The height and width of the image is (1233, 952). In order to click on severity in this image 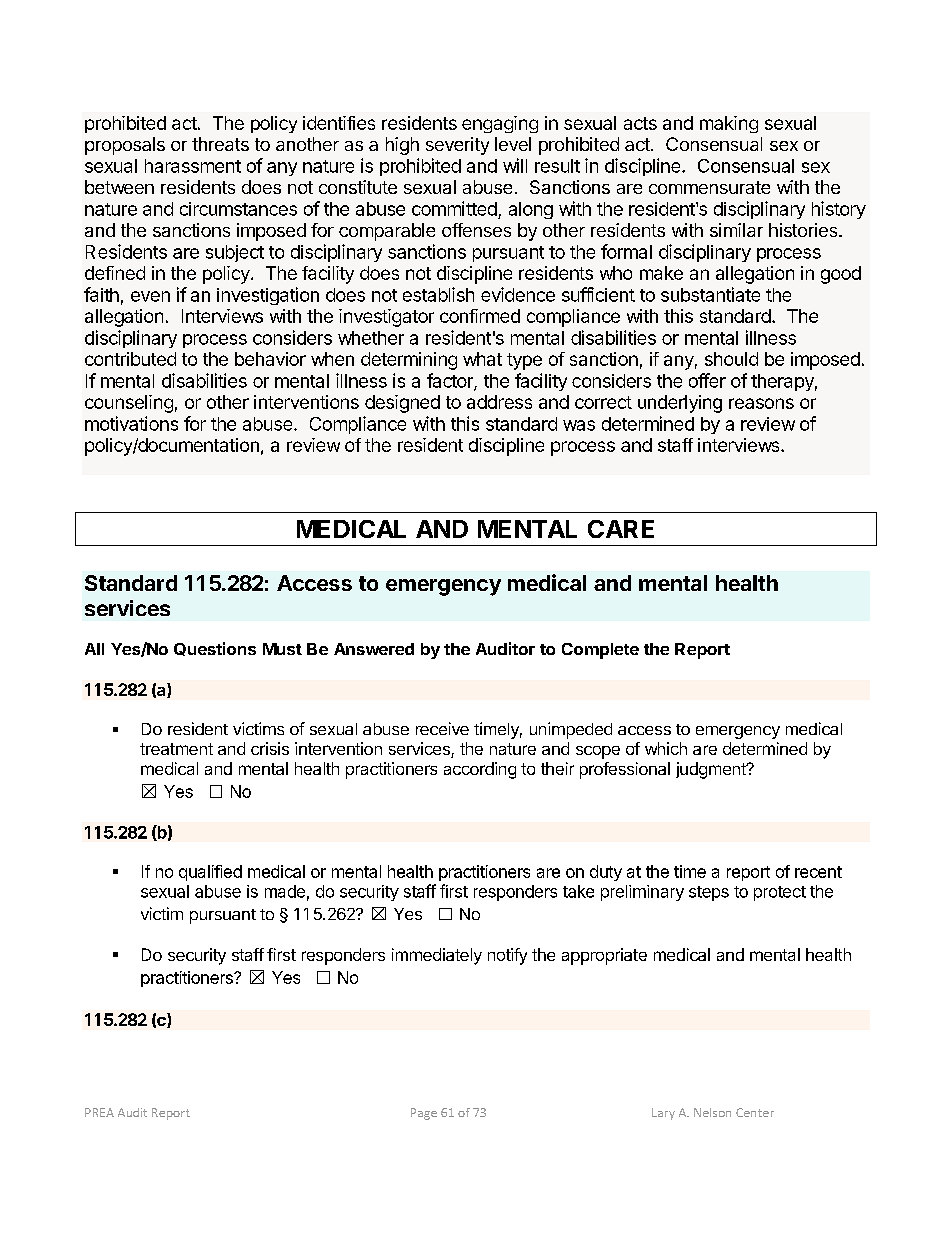, I will do `click(457, 146)`.
